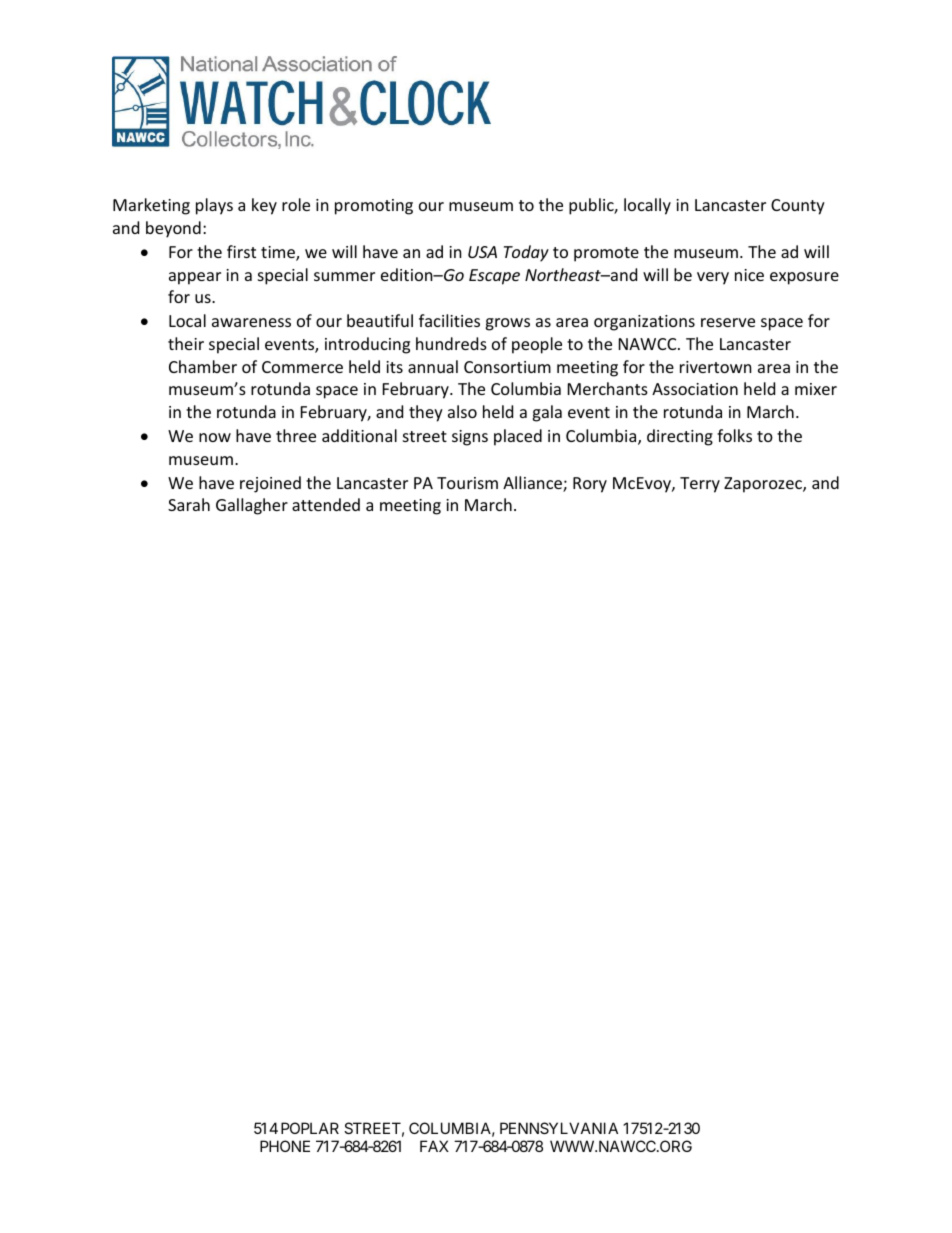 Image resolution: width=952 pixels, height=1233 pixels. Describe the element at coordinates (215, 437) in the screenshot. I see `now` at that location.
